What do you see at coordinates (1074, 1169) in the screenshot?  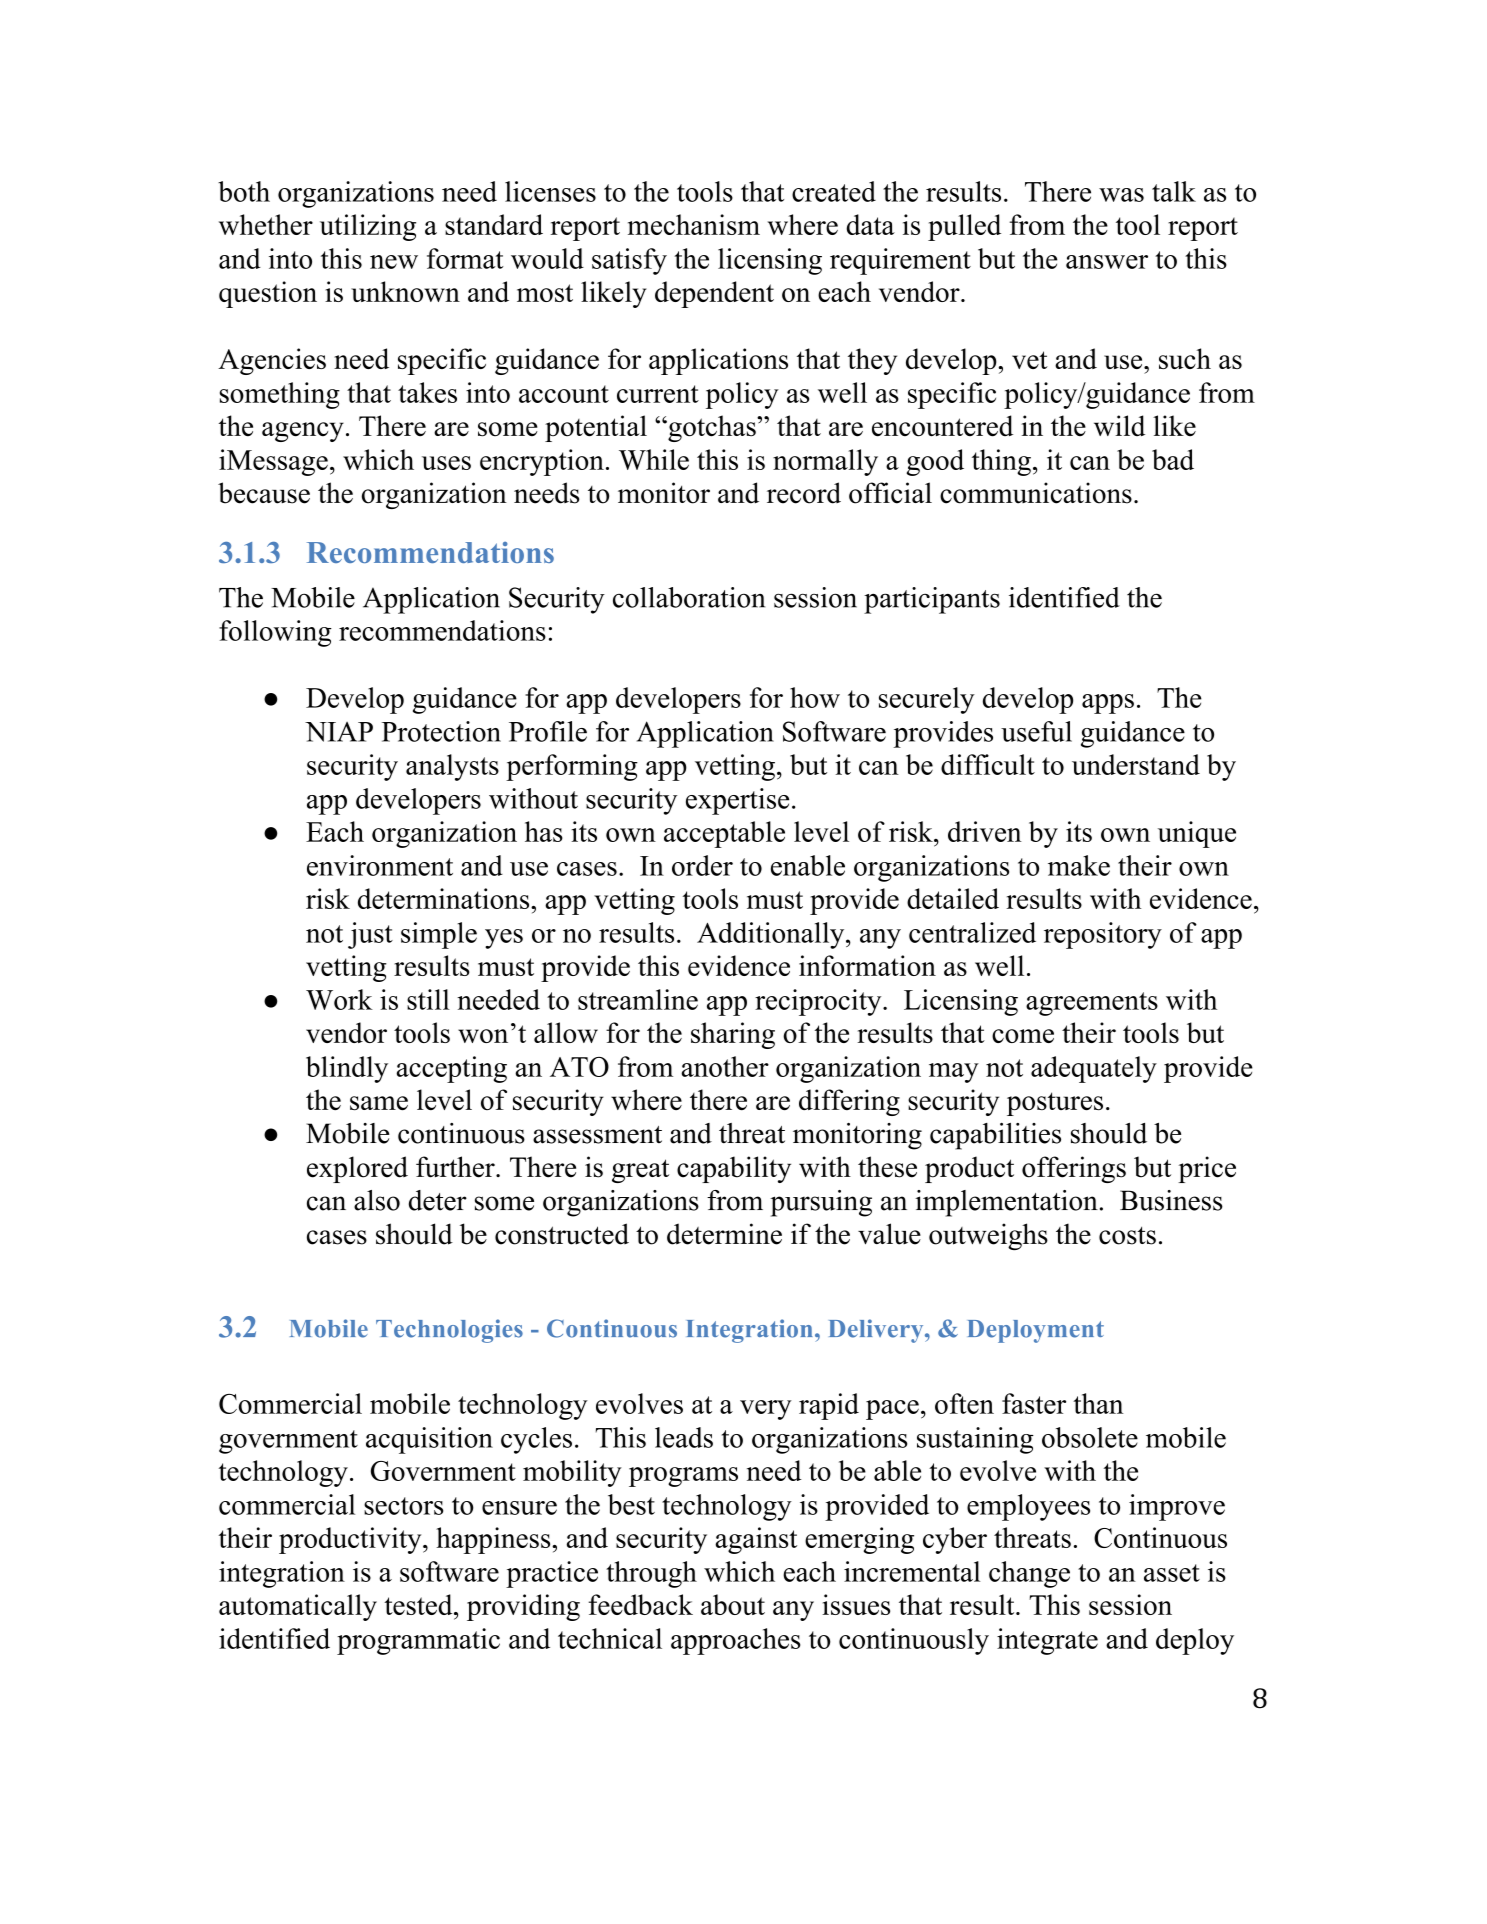 I see `offerings` at bounding box center [1074, 1169].
